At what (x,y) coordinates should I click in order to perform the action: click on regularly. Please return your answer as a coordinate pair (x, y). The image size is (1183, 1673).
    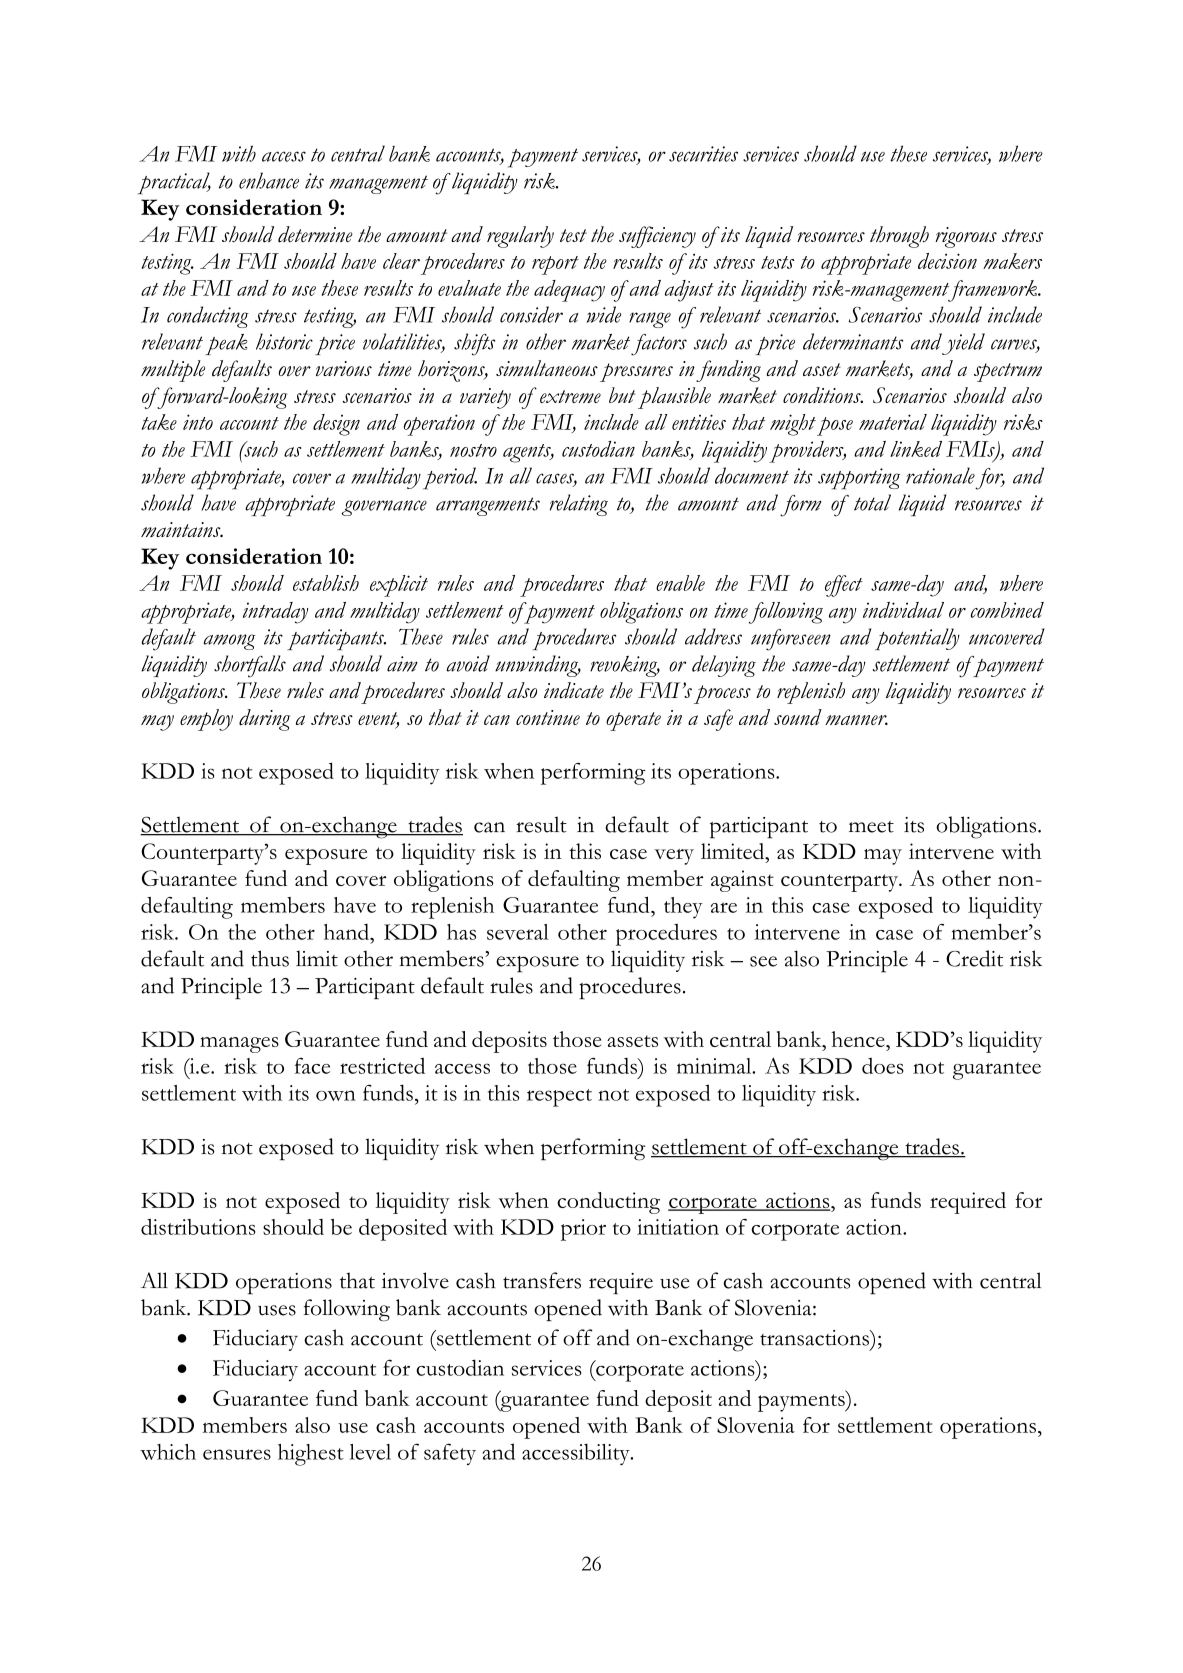
    Looking at the image, I should click on (520, 237).
